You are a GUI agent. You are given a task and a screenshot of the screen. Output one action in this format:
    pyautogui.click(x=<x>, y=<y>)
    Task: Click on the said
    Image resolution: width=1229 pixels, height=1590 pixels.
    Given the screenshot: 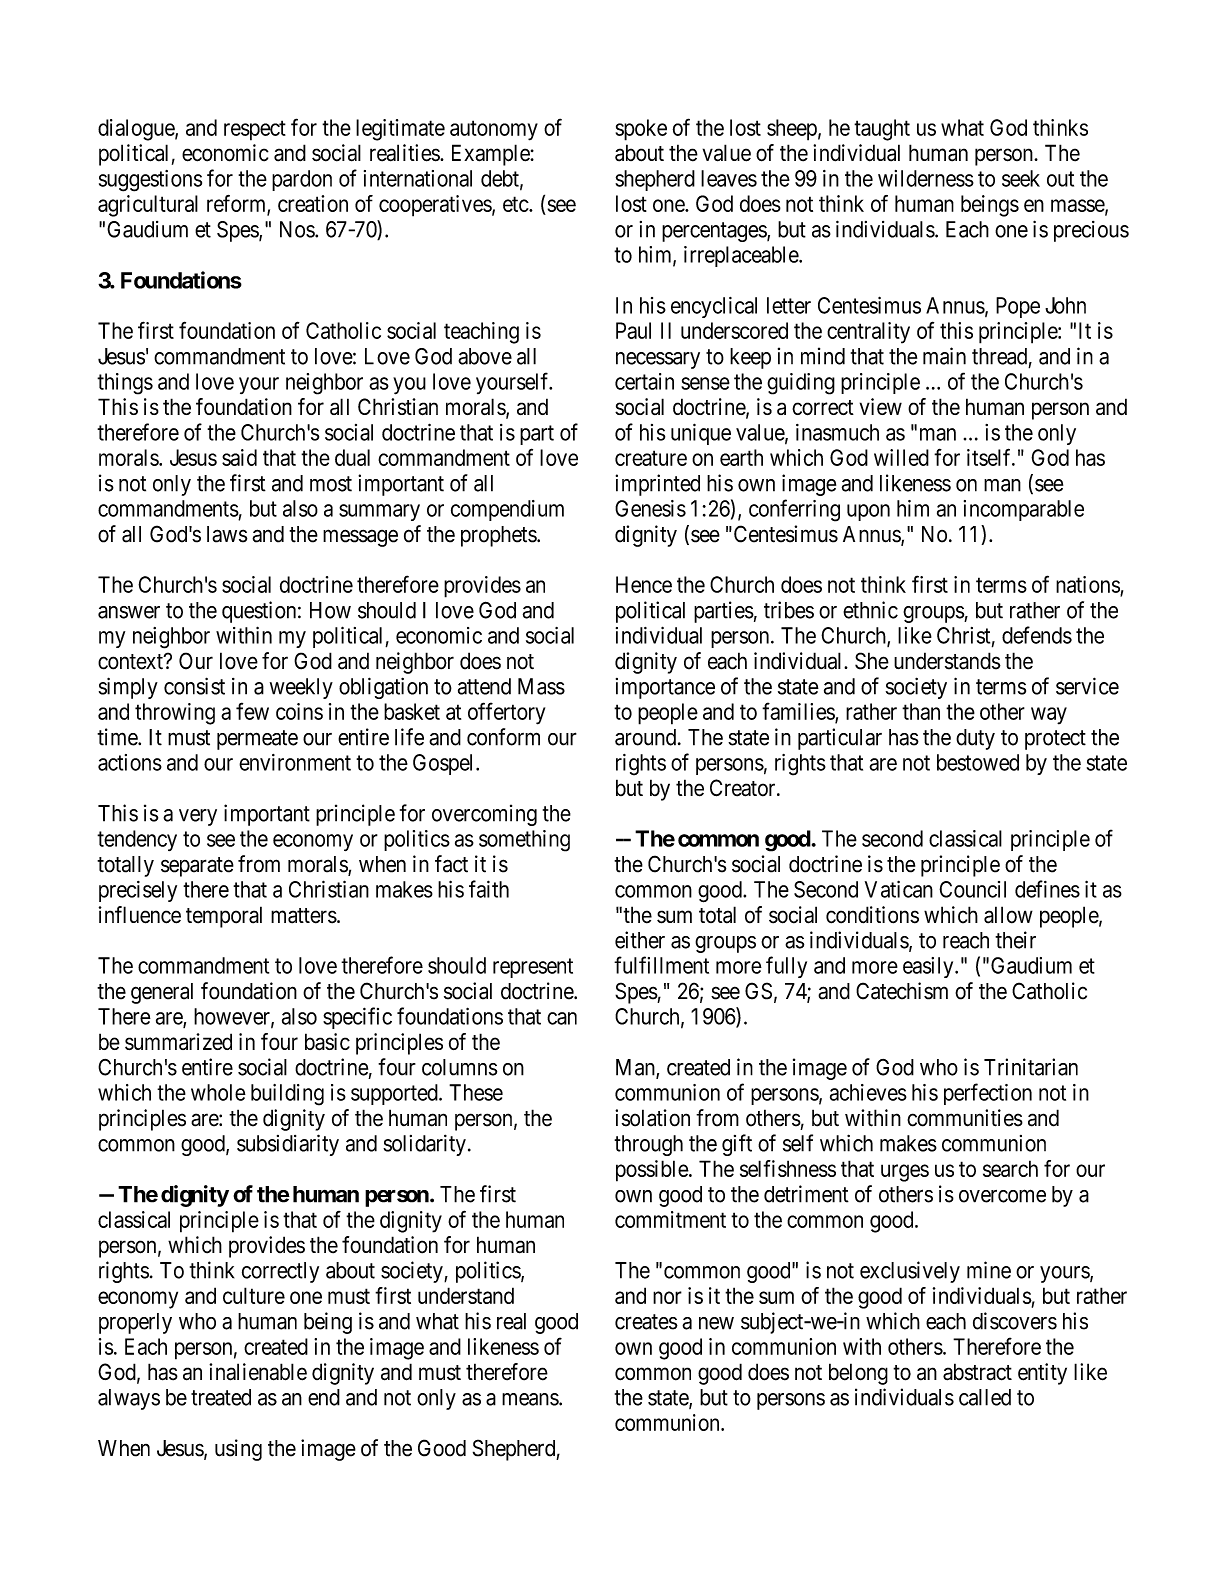 What is the action you would take?
    pyautogui.click(x=239, y=457)
